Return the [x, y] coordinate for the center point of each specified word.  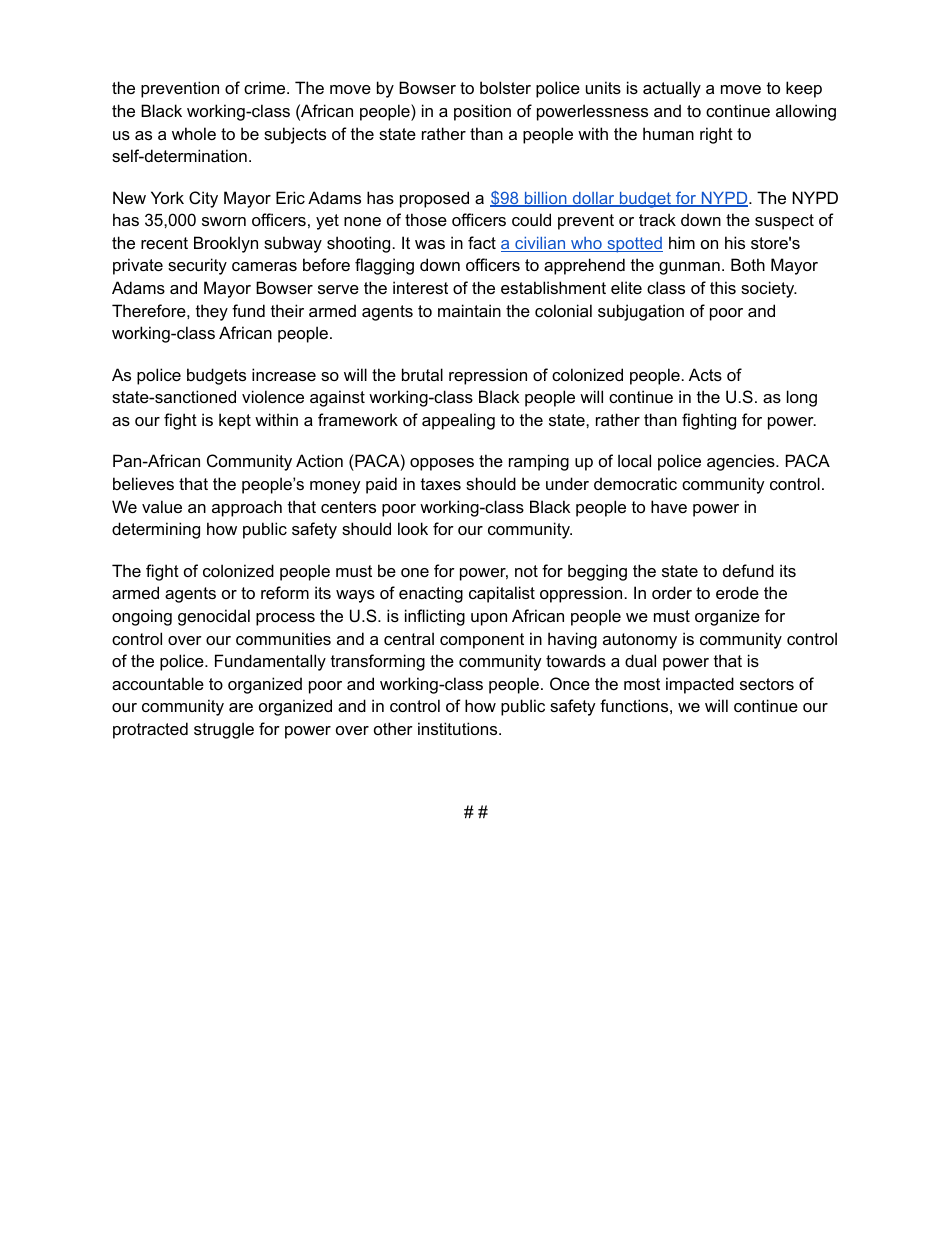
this [723, 287]
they [212, 312]
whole [194, 133]
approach [247, 508]
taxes [441, 484]
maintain [469, 310]
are [241, 707]
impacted [700, 685]
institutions [459, 728]
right [716, 135]
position [482, 112]
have [669, 506]
